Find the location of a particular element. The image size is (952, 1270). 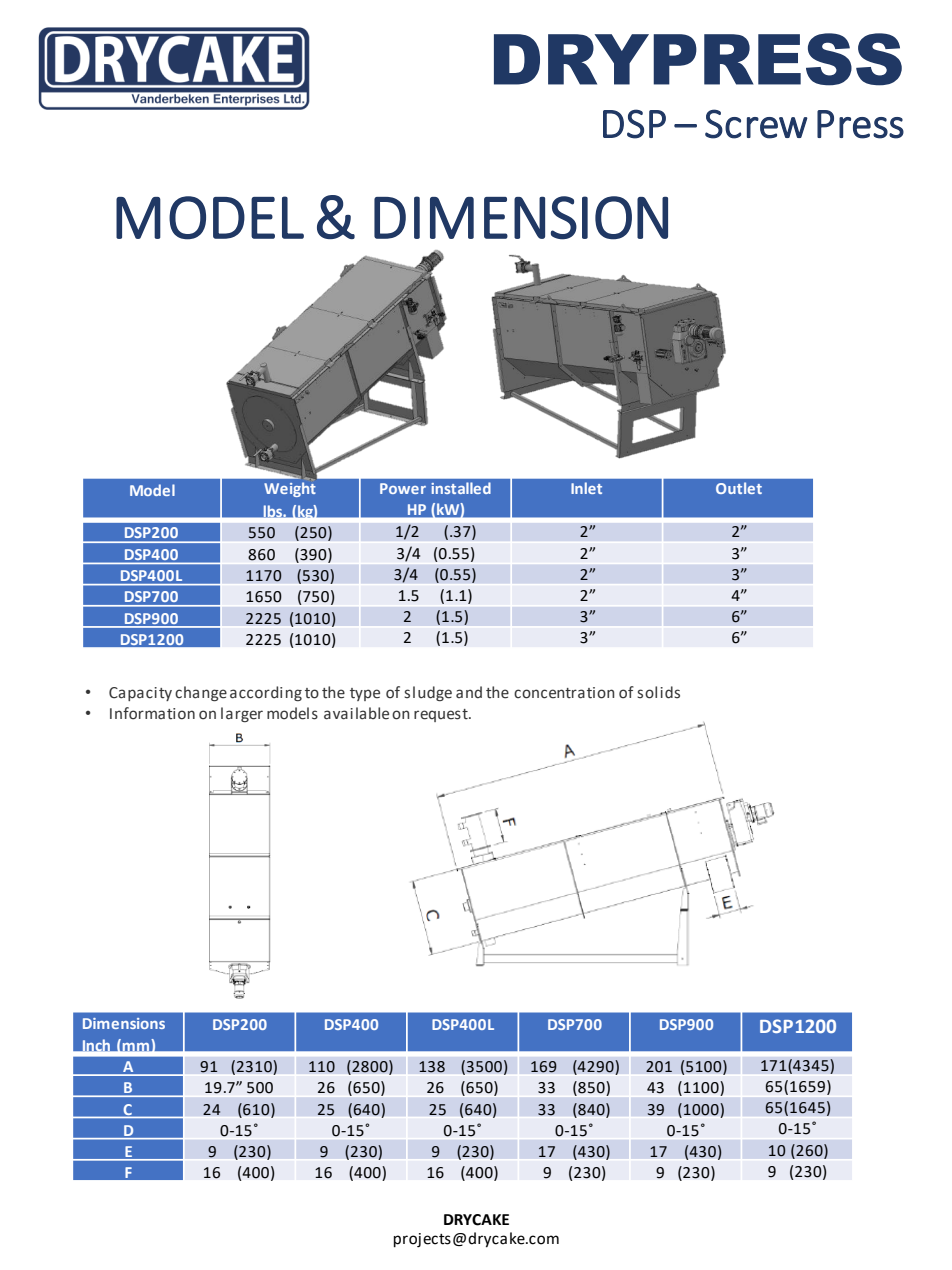

type is located at coordinates (365, 694).
